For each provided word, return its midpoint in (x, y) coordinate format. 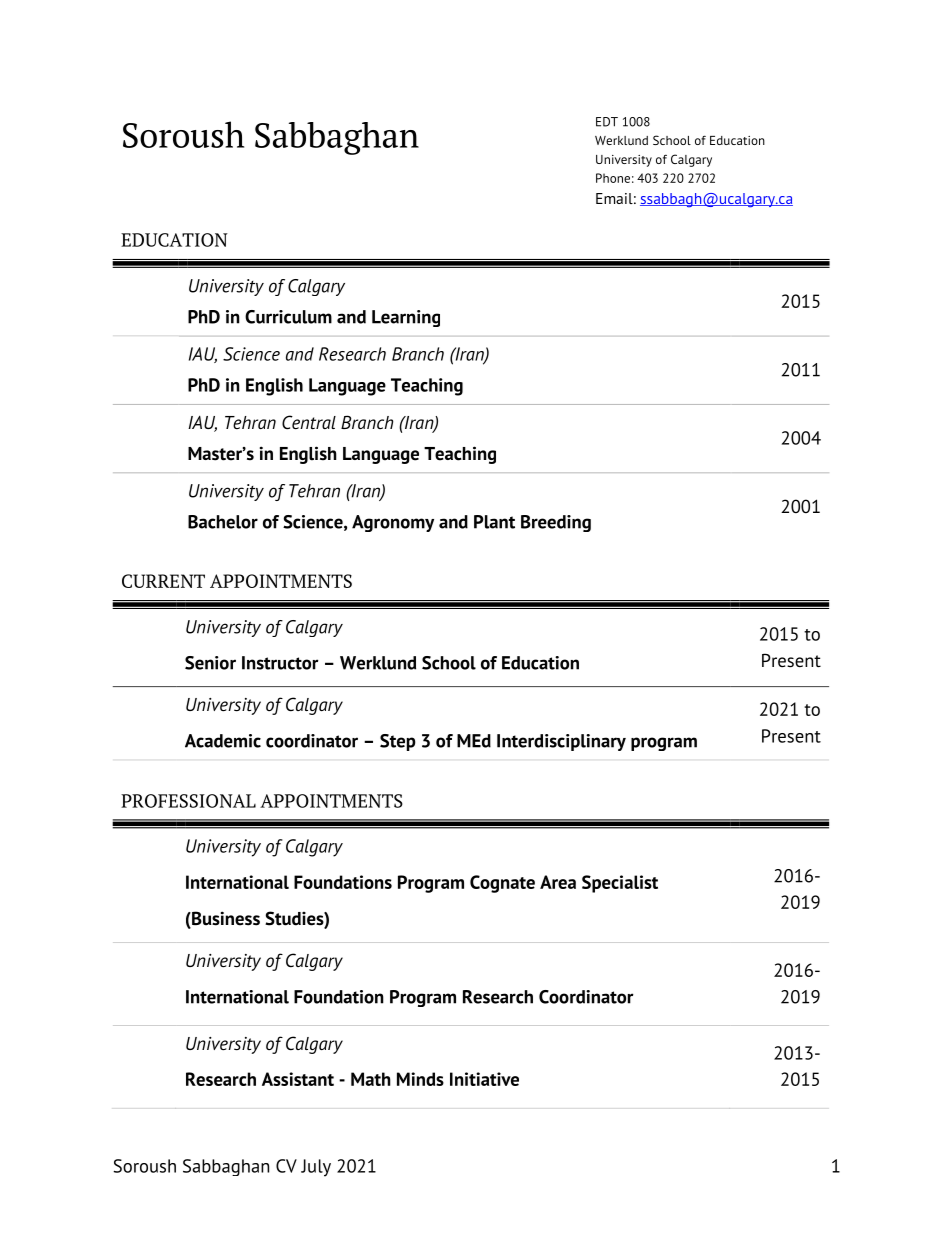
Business (225, 919)
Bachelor (223, 522)
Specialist (620, 884)
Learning (406, 318)
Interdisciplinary (561, 742)
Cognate (502, 884)
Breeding (556, 523)
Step (398, 742)
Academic (223, 741)
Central (309, 422)
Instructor (280, 663)
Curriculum (288, 317)
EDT (607, 122)
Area (558, 882)
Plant (494, 522)
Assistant (298, 1079)
